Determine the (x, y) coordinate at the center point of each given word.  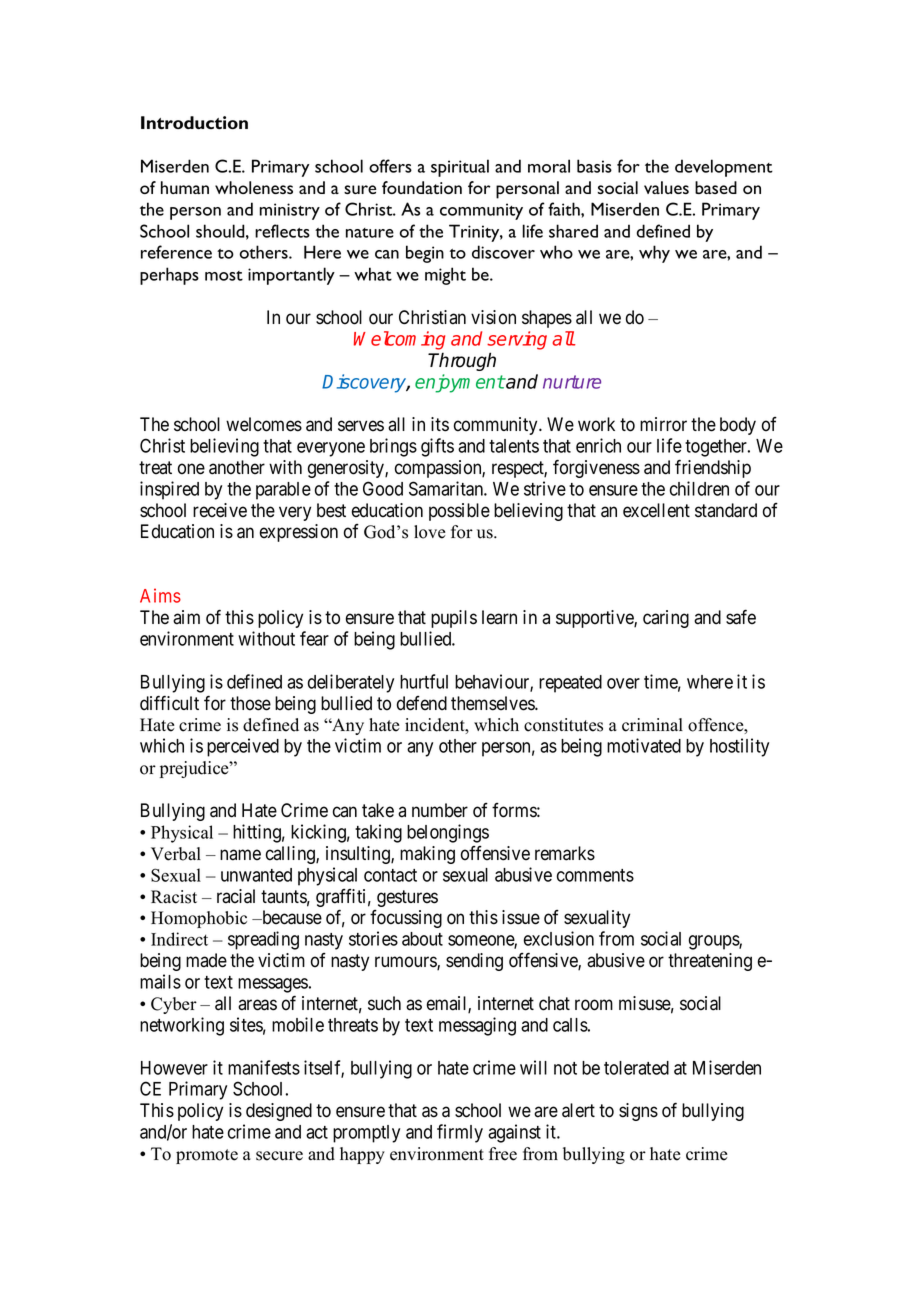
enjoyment (460, 383)
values (666, 187)
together (717, 448)
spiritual (460, 168)
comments (595, 875)
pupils (454, 619)
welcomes (264, 424)
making (427, 855)
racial (236, 896)
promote (207, 1156)
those (250, 703)
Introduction (194, 123)
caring (666, 619)
